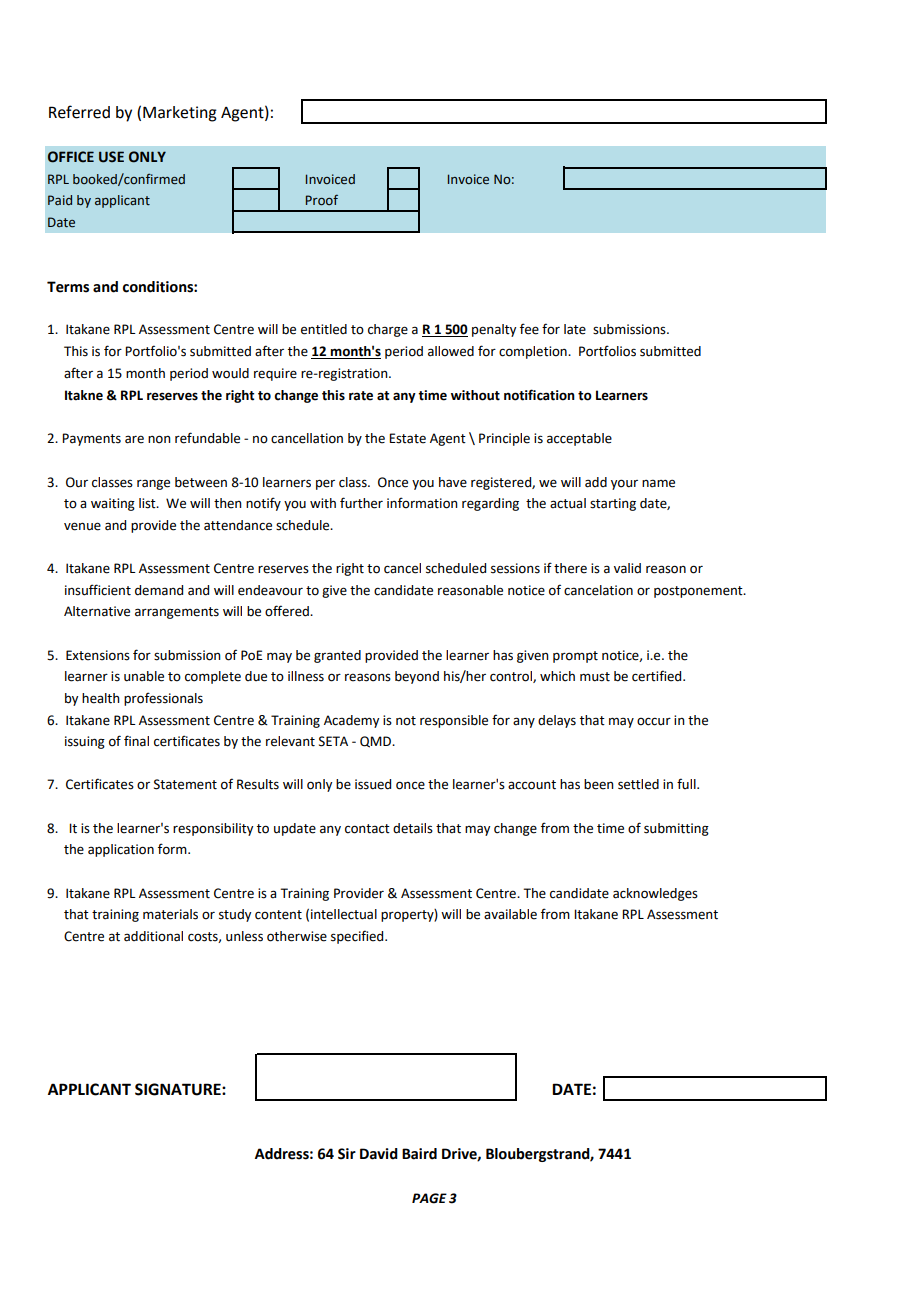 The width and height of the page is (924, 1308). I want to click on settled, so click(638, 784).
